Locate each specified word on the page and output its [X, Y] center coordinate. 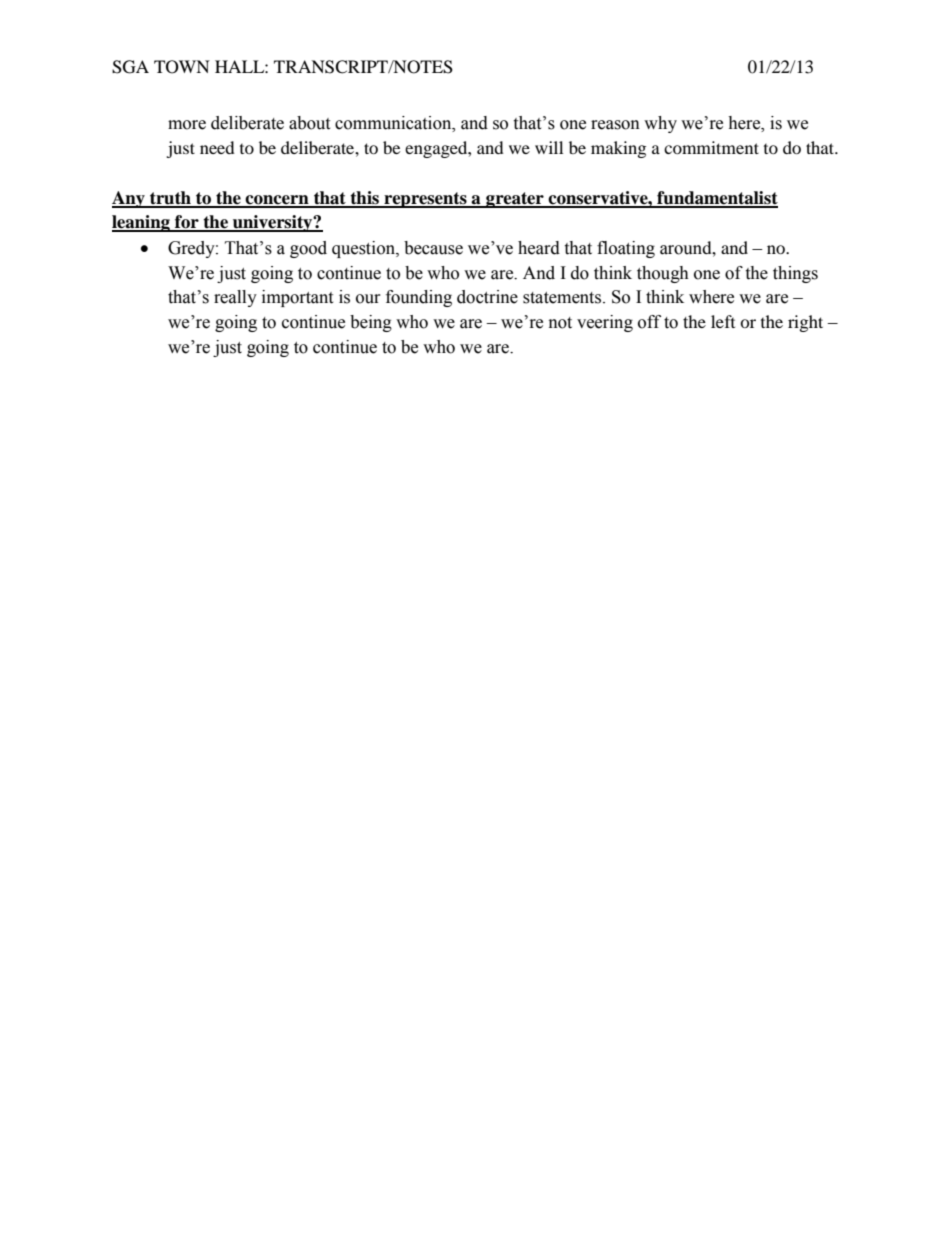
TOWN [182, 67]
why [660, 124]
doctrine [487, 297]
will [549, 147]
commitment [711, 147]
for [187, 223]
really [235, 298]
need [217, 147]
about [309, 123]
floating [626, 249]
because [433, 248]
